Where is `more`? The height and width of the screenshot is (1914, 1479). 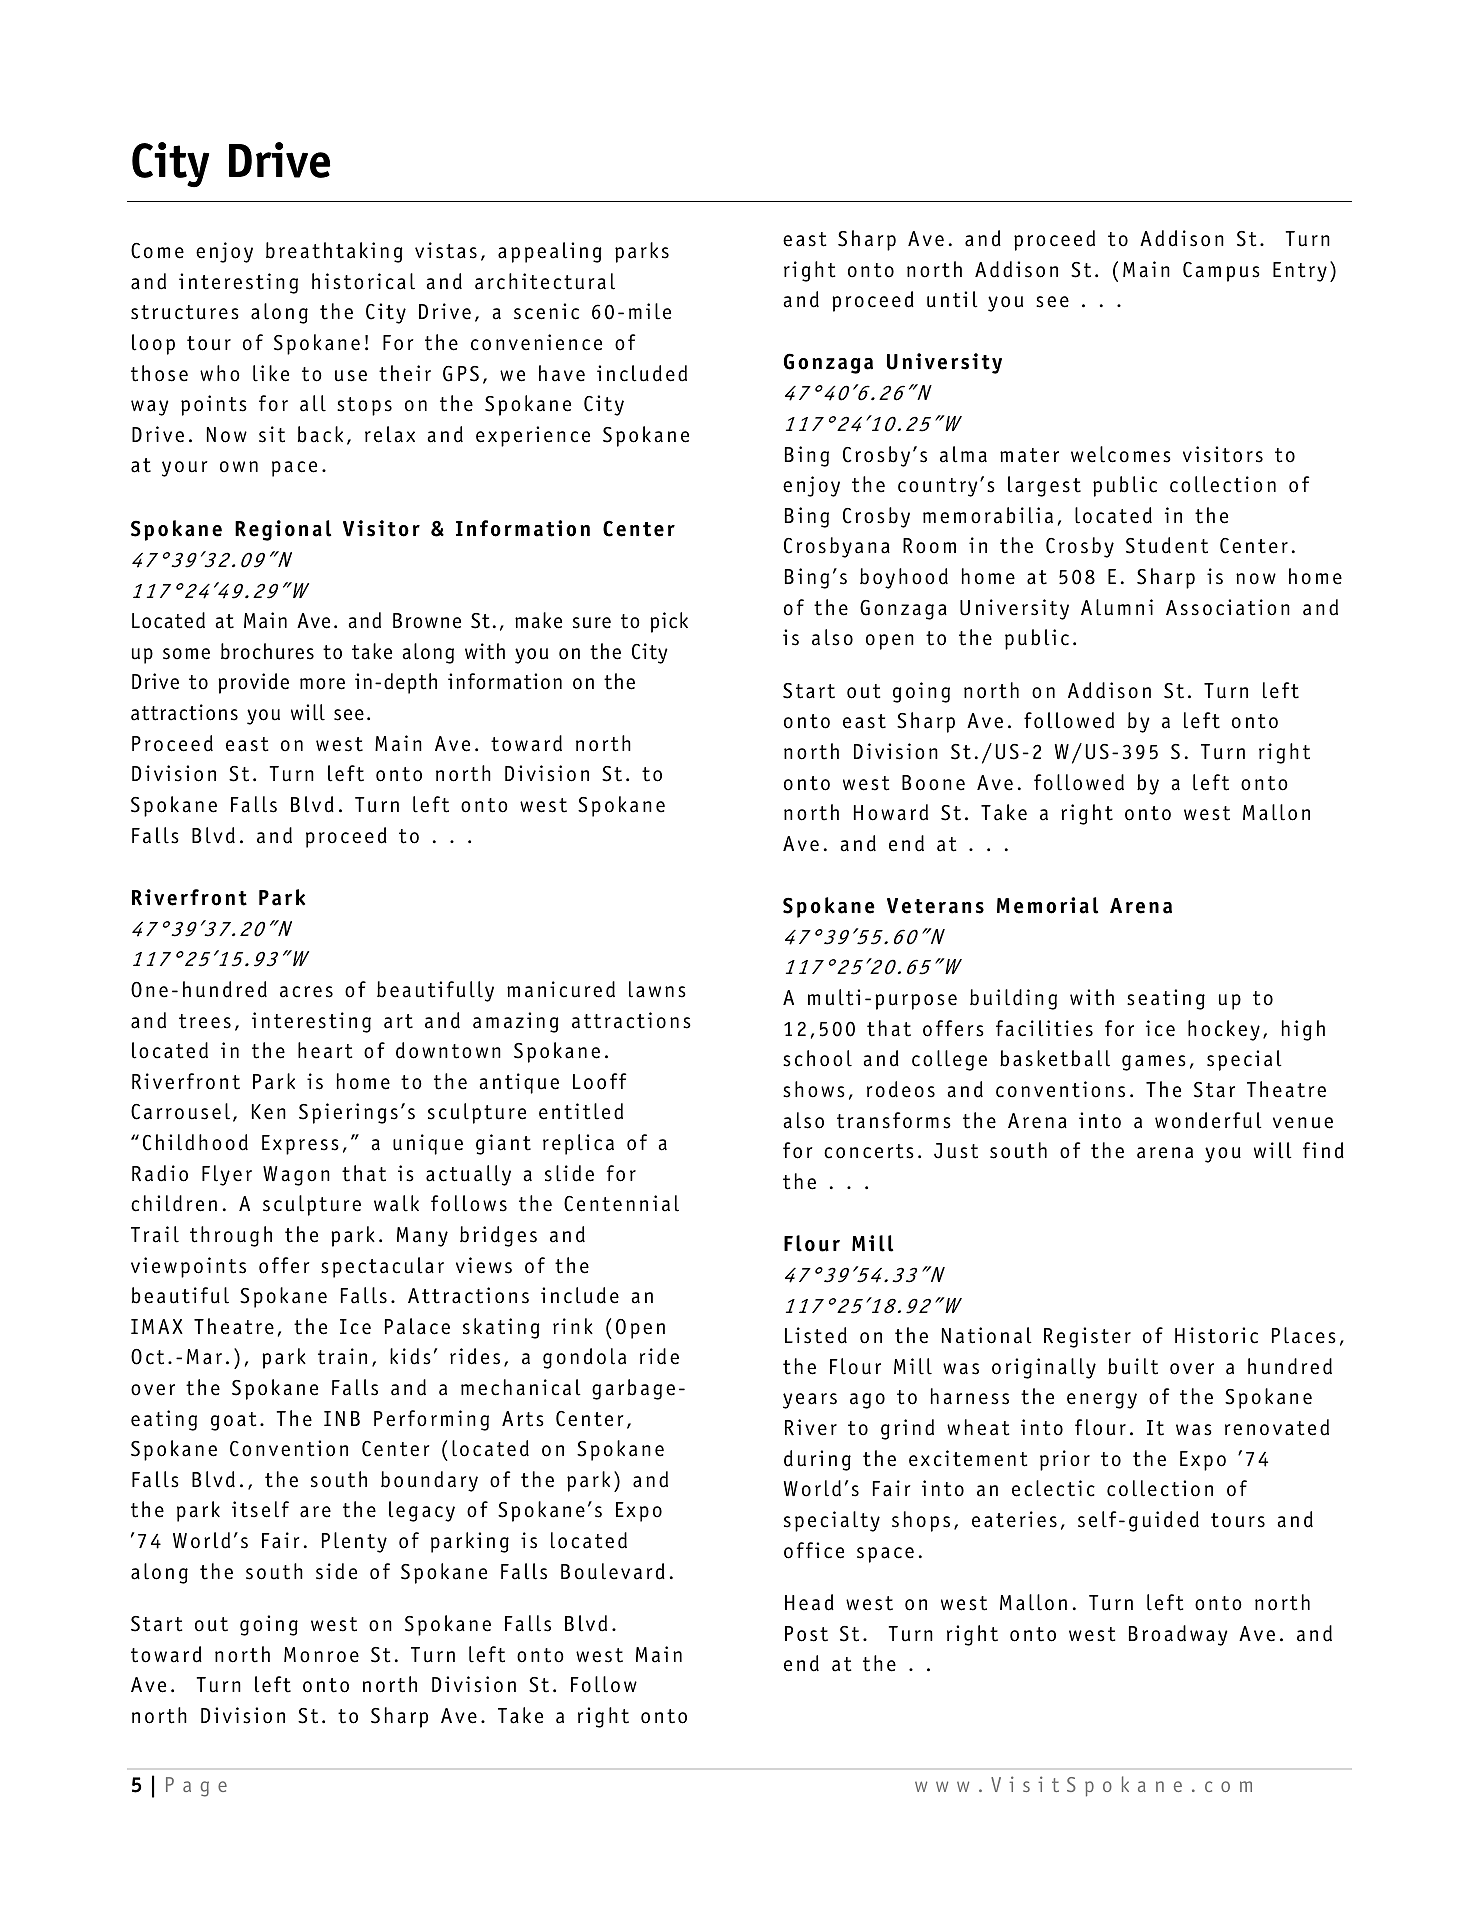
more is located at coordinates (322, 684).
